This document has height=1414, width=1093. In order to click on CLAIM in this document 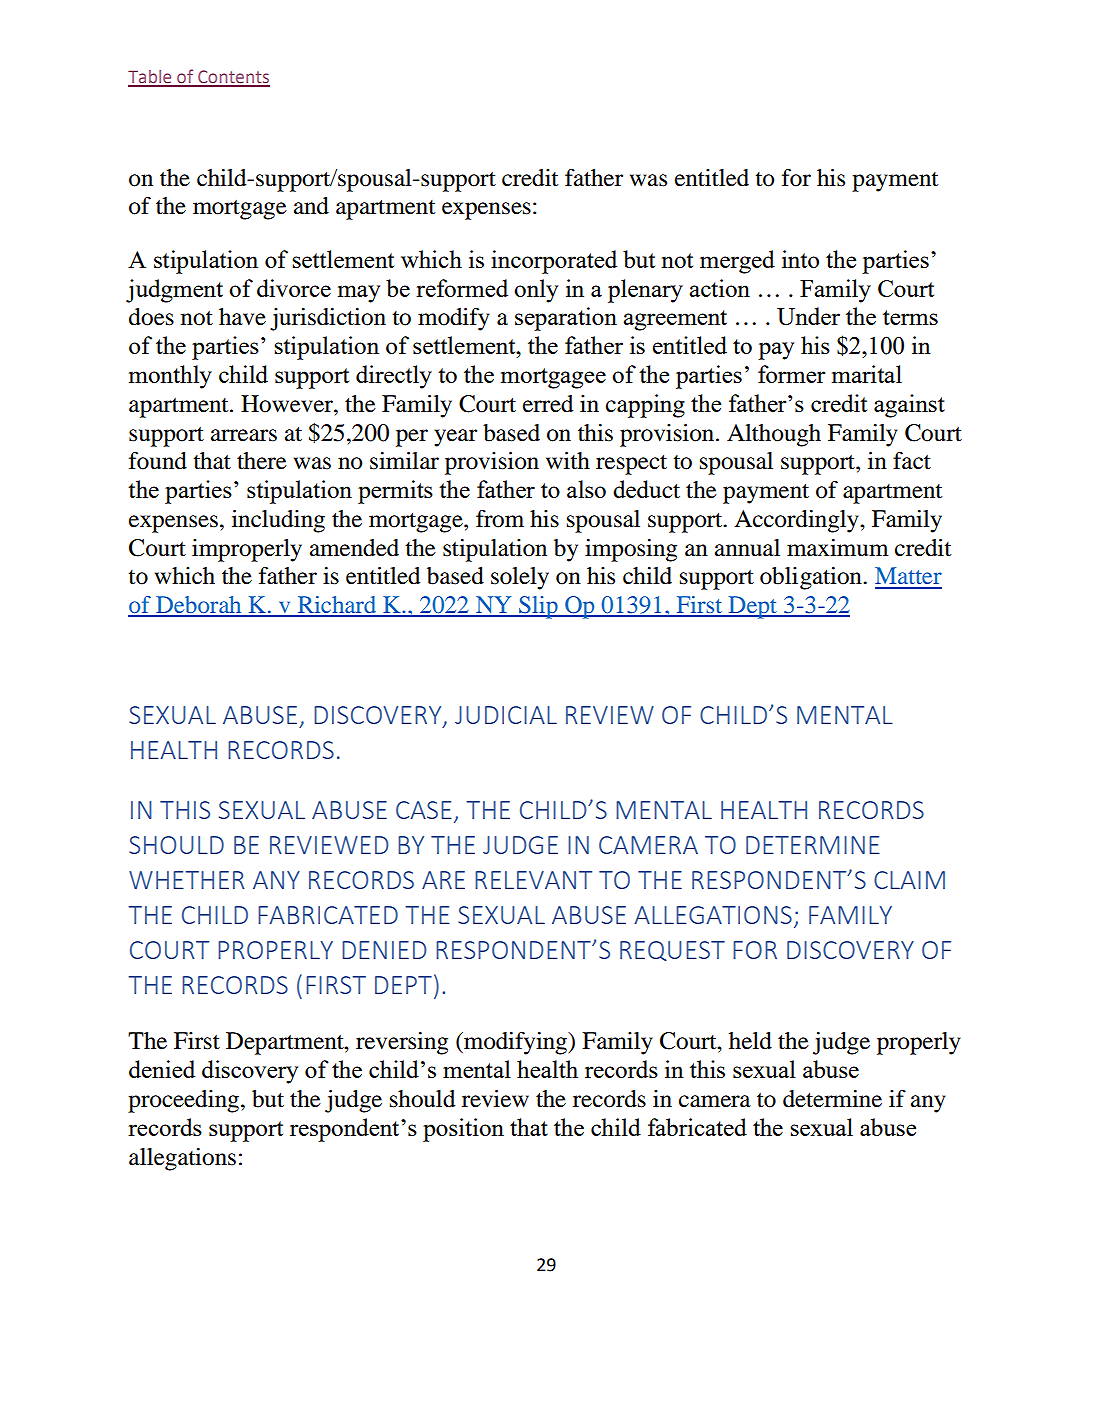, I will do `click(909, 880)`.
